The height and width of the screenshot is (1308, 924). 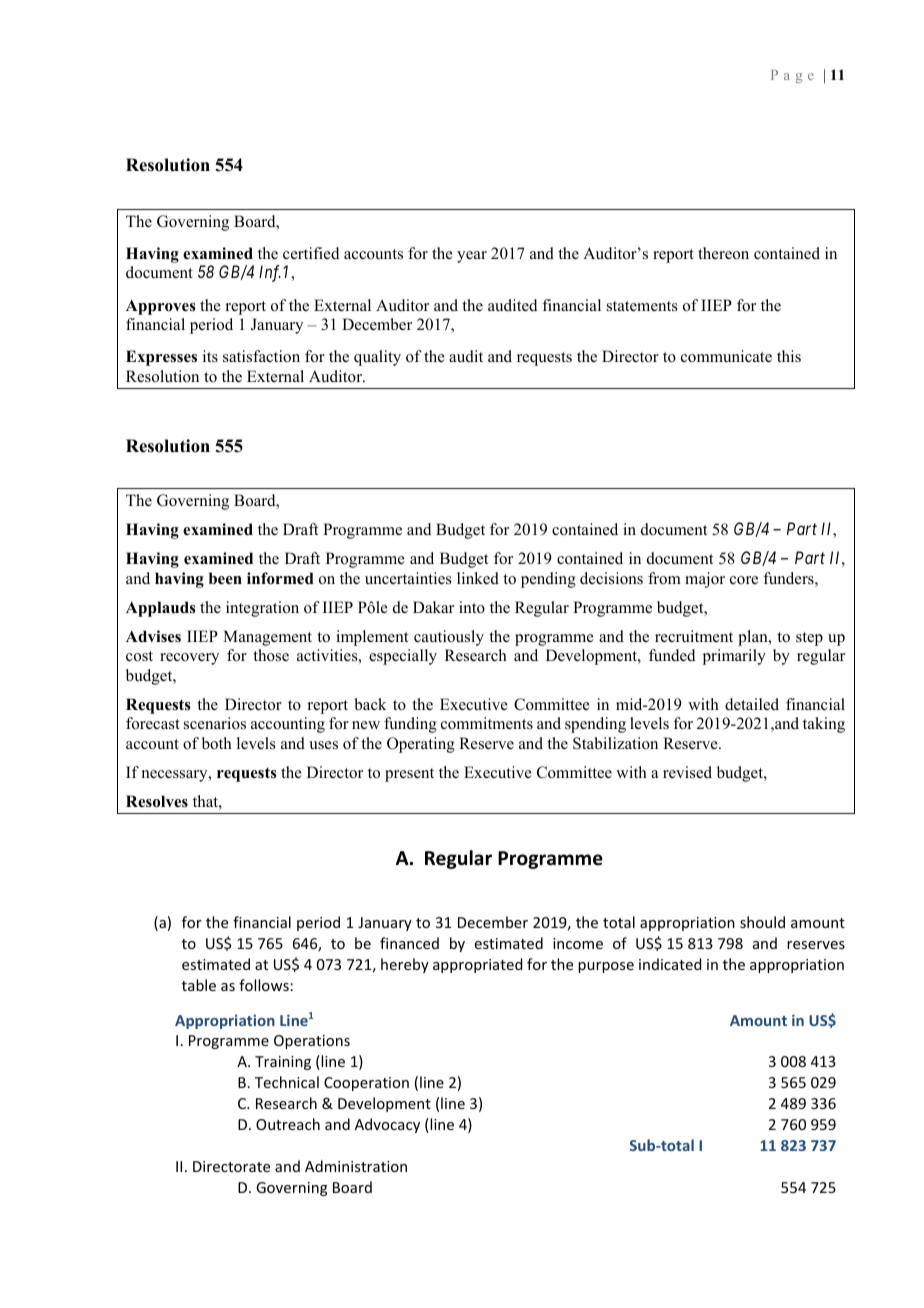 What do you see at coordinates (472, 257) in the screenshot?
I see `year` at bounding box center [472, 257].
